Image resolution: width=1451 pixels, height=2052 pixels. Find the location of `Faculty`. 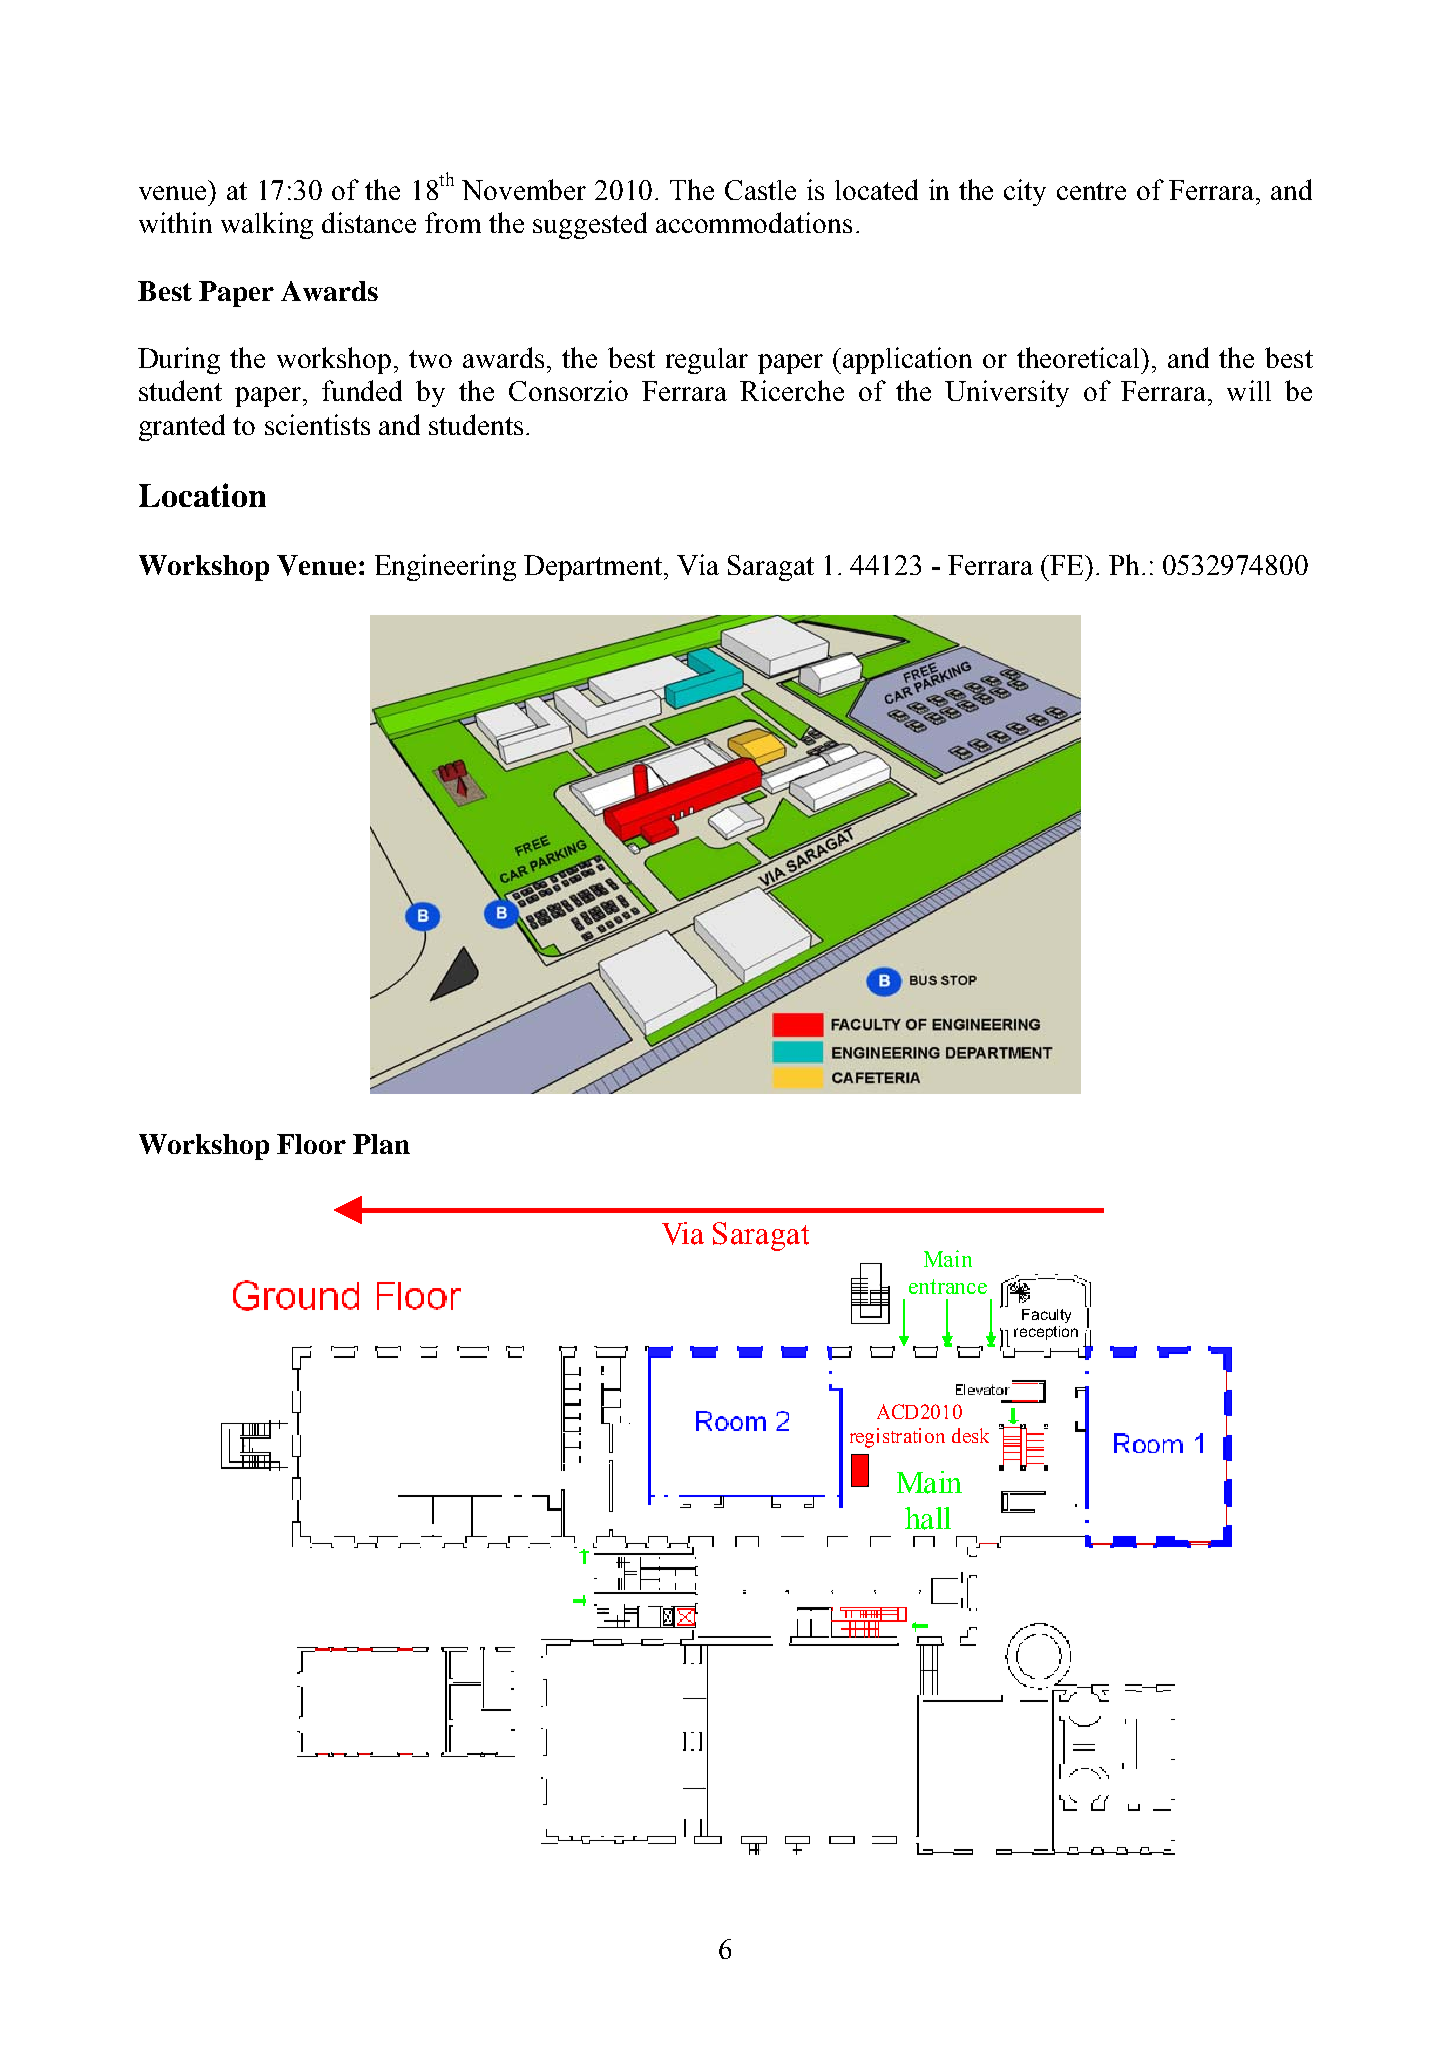

Faculty is located at coordinates (1046, 1316).
